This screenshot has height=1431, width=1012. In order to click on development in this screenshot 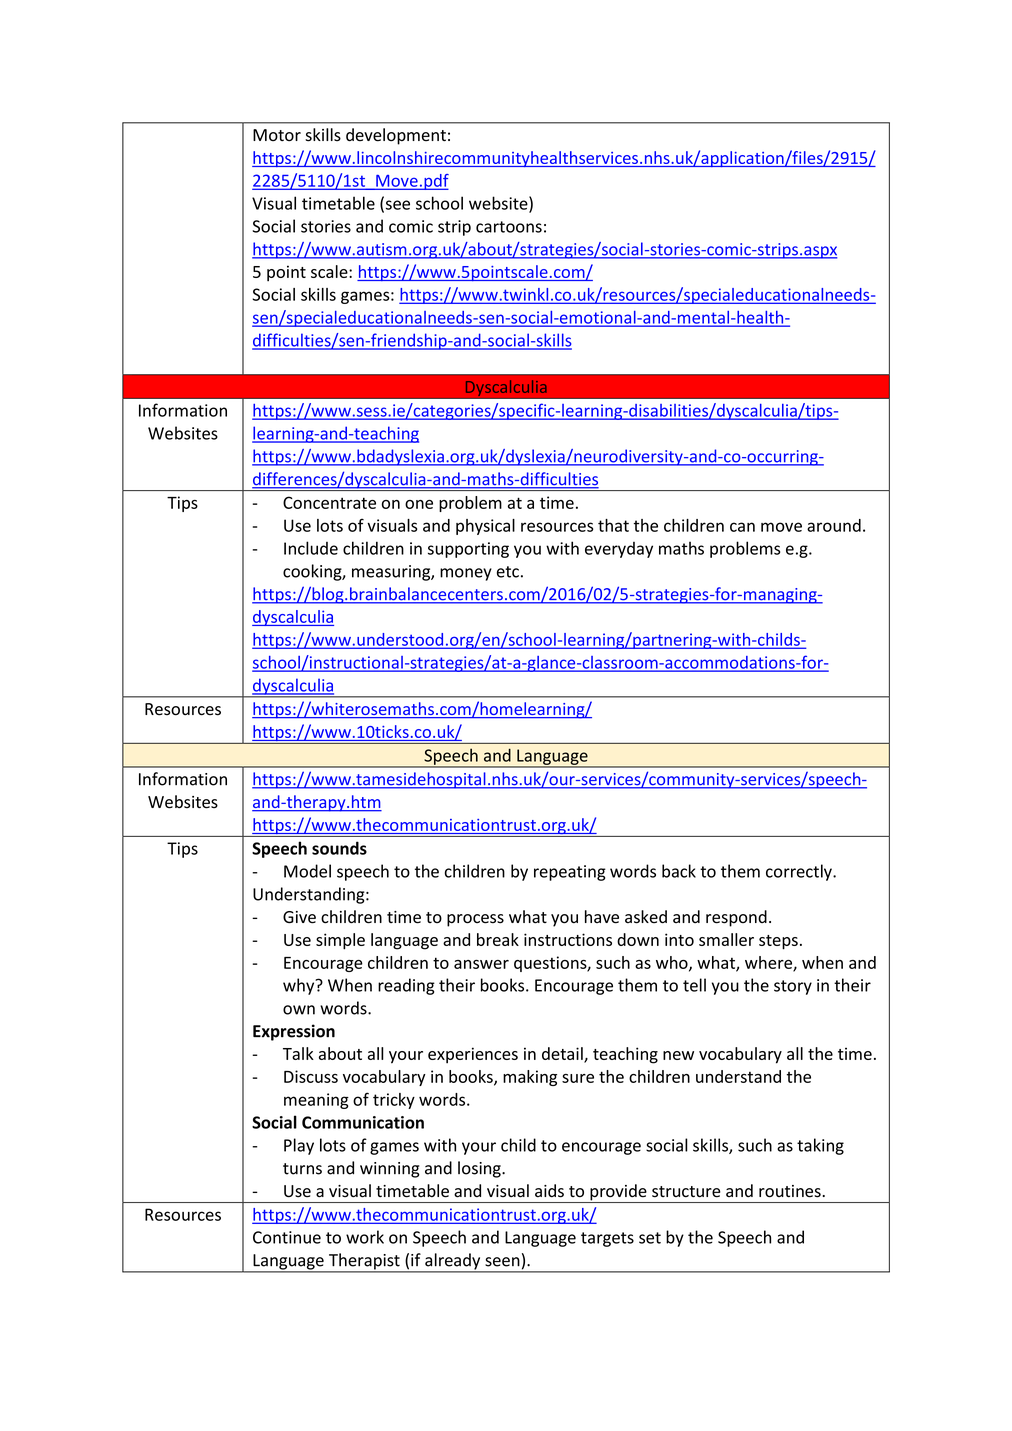, I will do `click(396, 136)`.
